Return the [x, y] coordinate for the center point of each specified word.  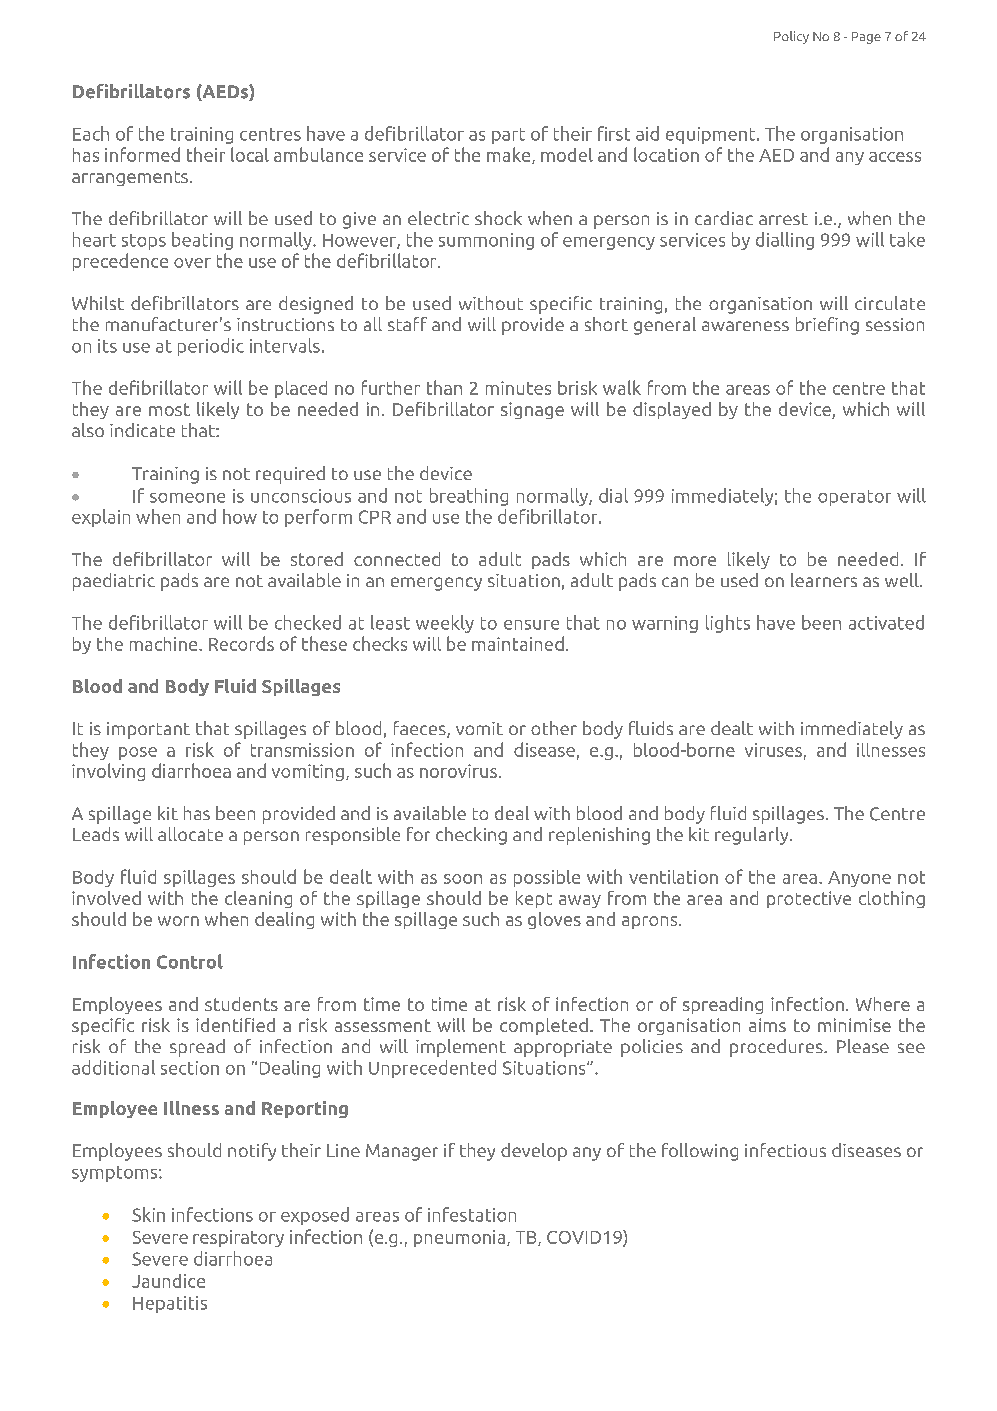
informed [142, 154]
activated [886, 622]
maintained [518, 643]
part [508, 136]
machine [165, 644]
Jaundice [168, 1281]
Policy [791, 37]
